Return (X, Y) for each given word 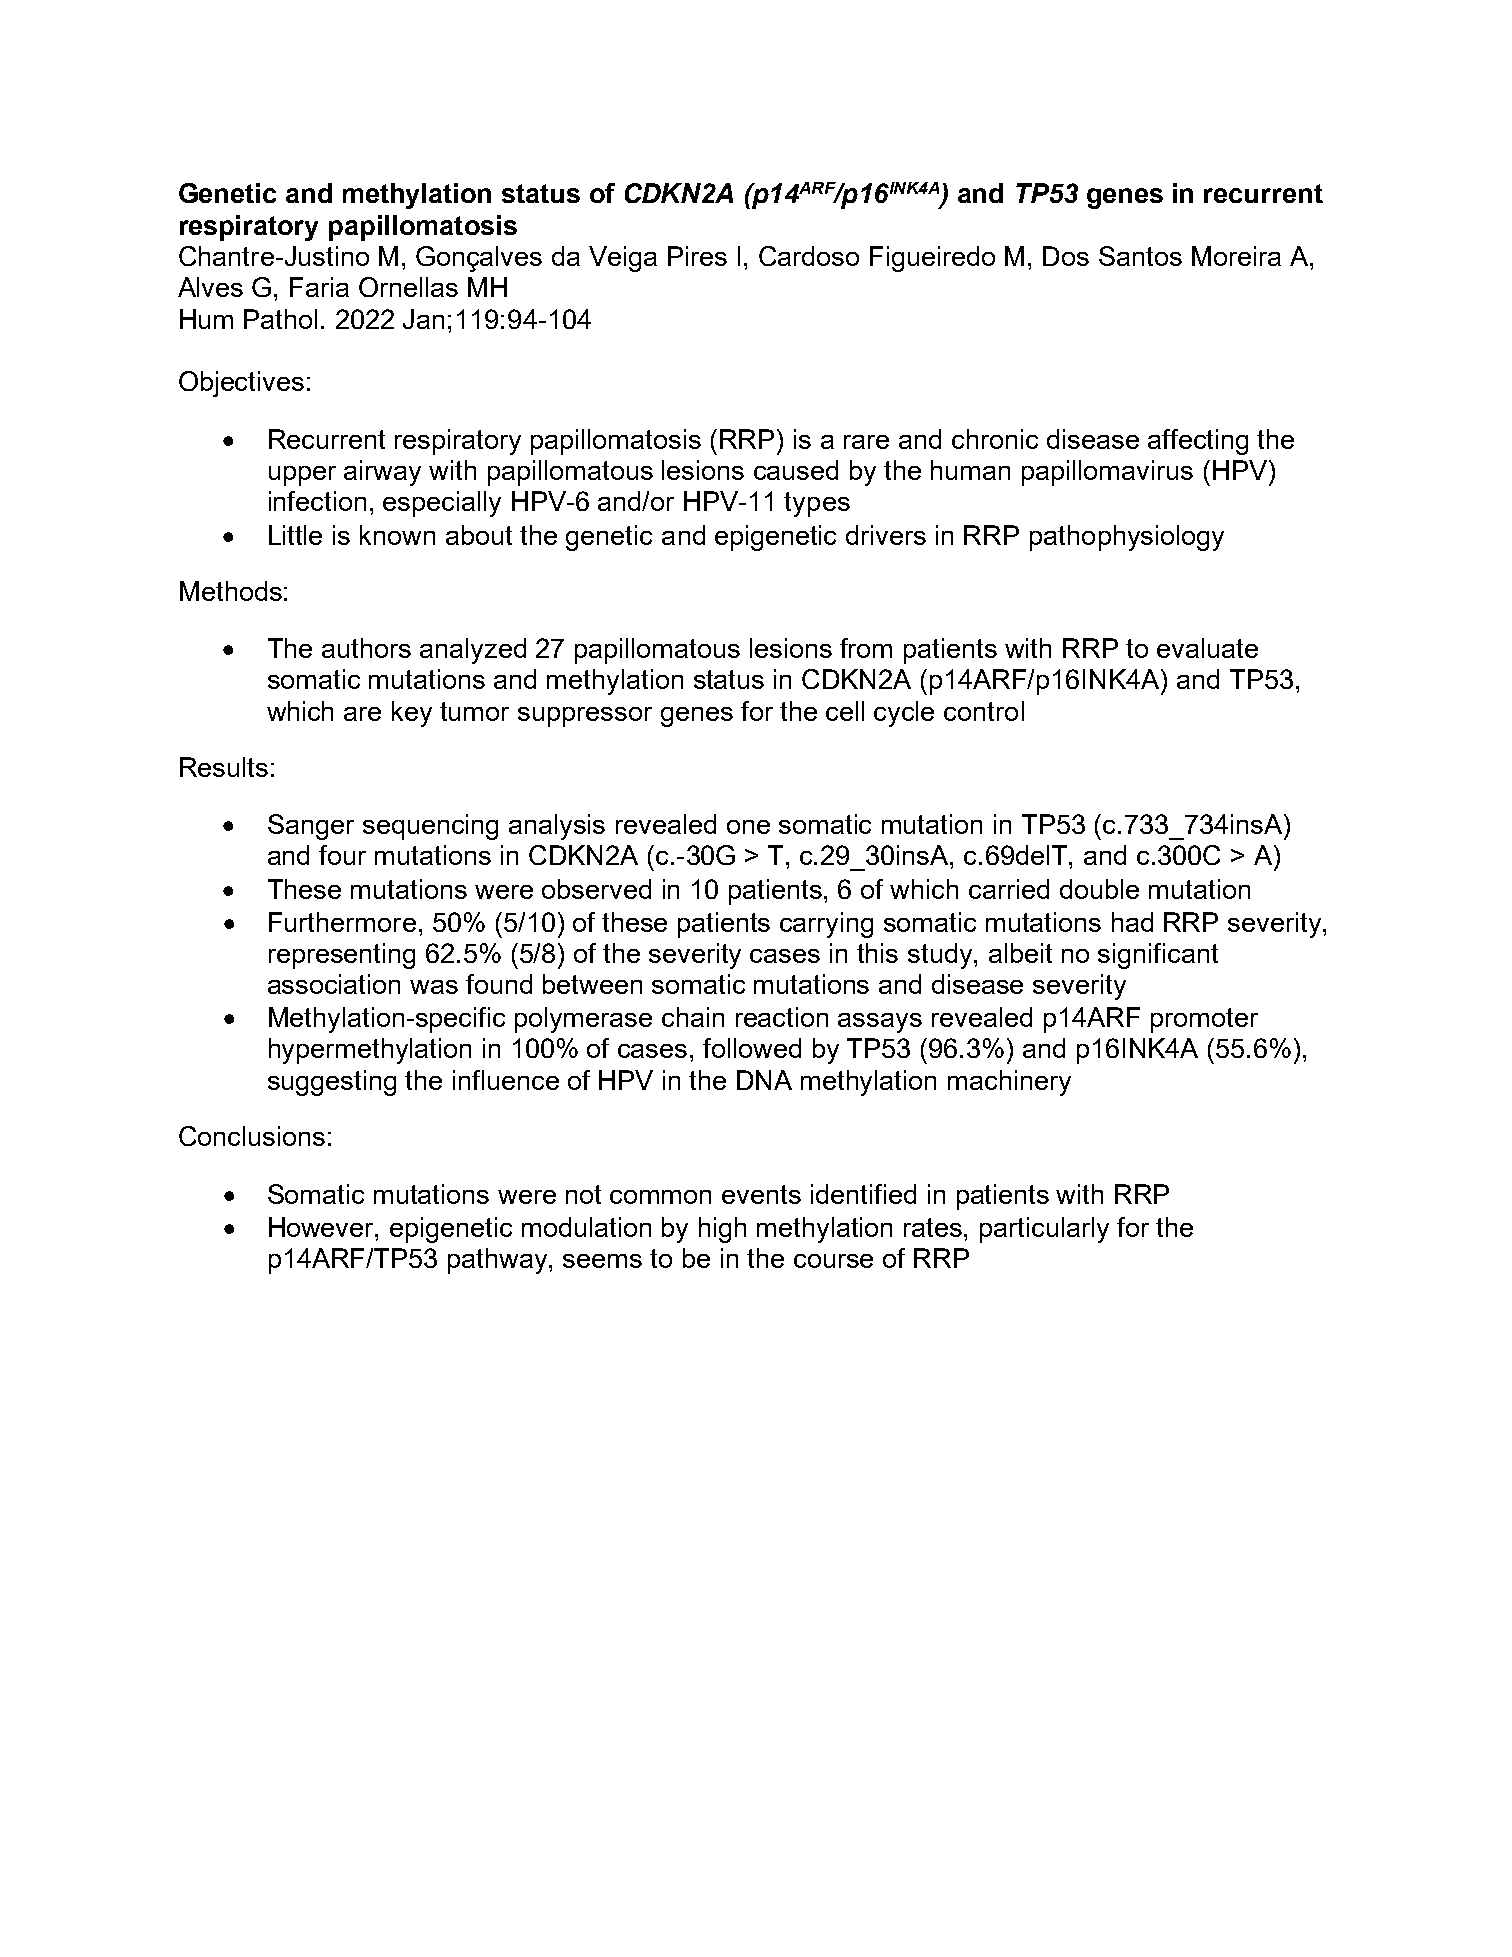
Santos (1140, 256)
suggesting (332, 1083)
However (323, 1227)
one (748, 827)
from (866, 648)
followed (752, 1048)
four (342, 855)
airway (382, 473)
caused (796, 470)
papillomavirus (1107, 473)
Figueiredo (932, 259)
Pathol (280, 319)
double (1099, 889)
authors (366, 648)
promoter (1204, 1020)
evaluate (1207, 648)
